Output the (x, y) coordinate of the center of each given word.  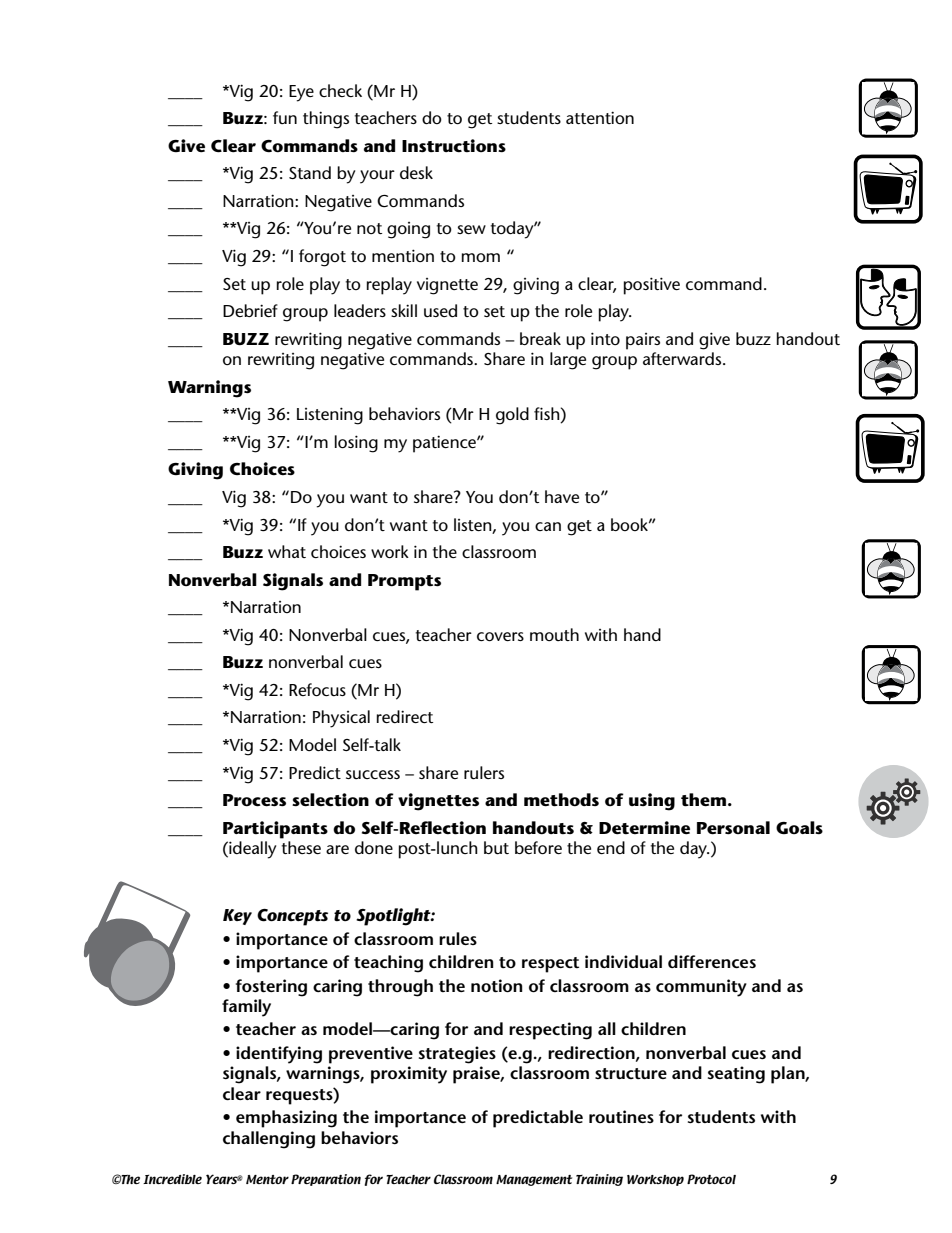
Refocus (317, 690)
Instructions (454, 146)
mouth (554, 634)
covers (500, 637)
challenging (269, 1140)
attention (600, 117)
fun (285, 117)
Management (534, 1180)
